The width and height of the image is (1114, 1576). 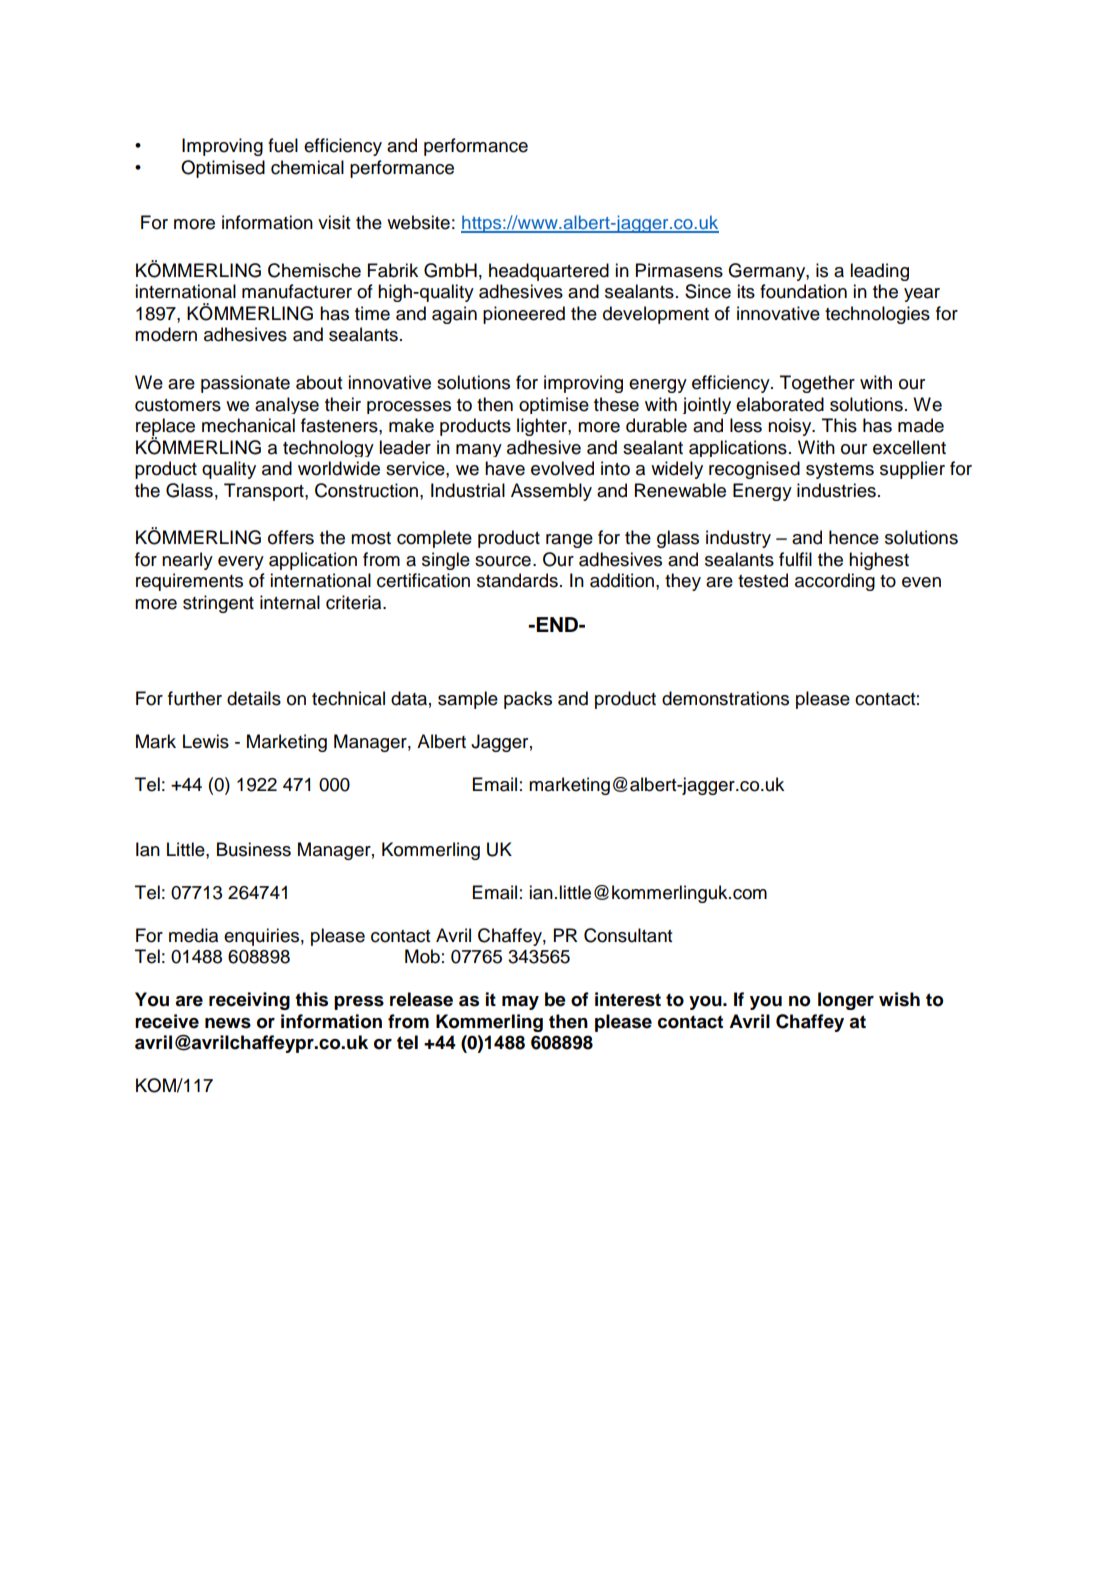 What do you see at coordinates (241, 563) in the image?
I see `every` at bounding box center [241, 563].
